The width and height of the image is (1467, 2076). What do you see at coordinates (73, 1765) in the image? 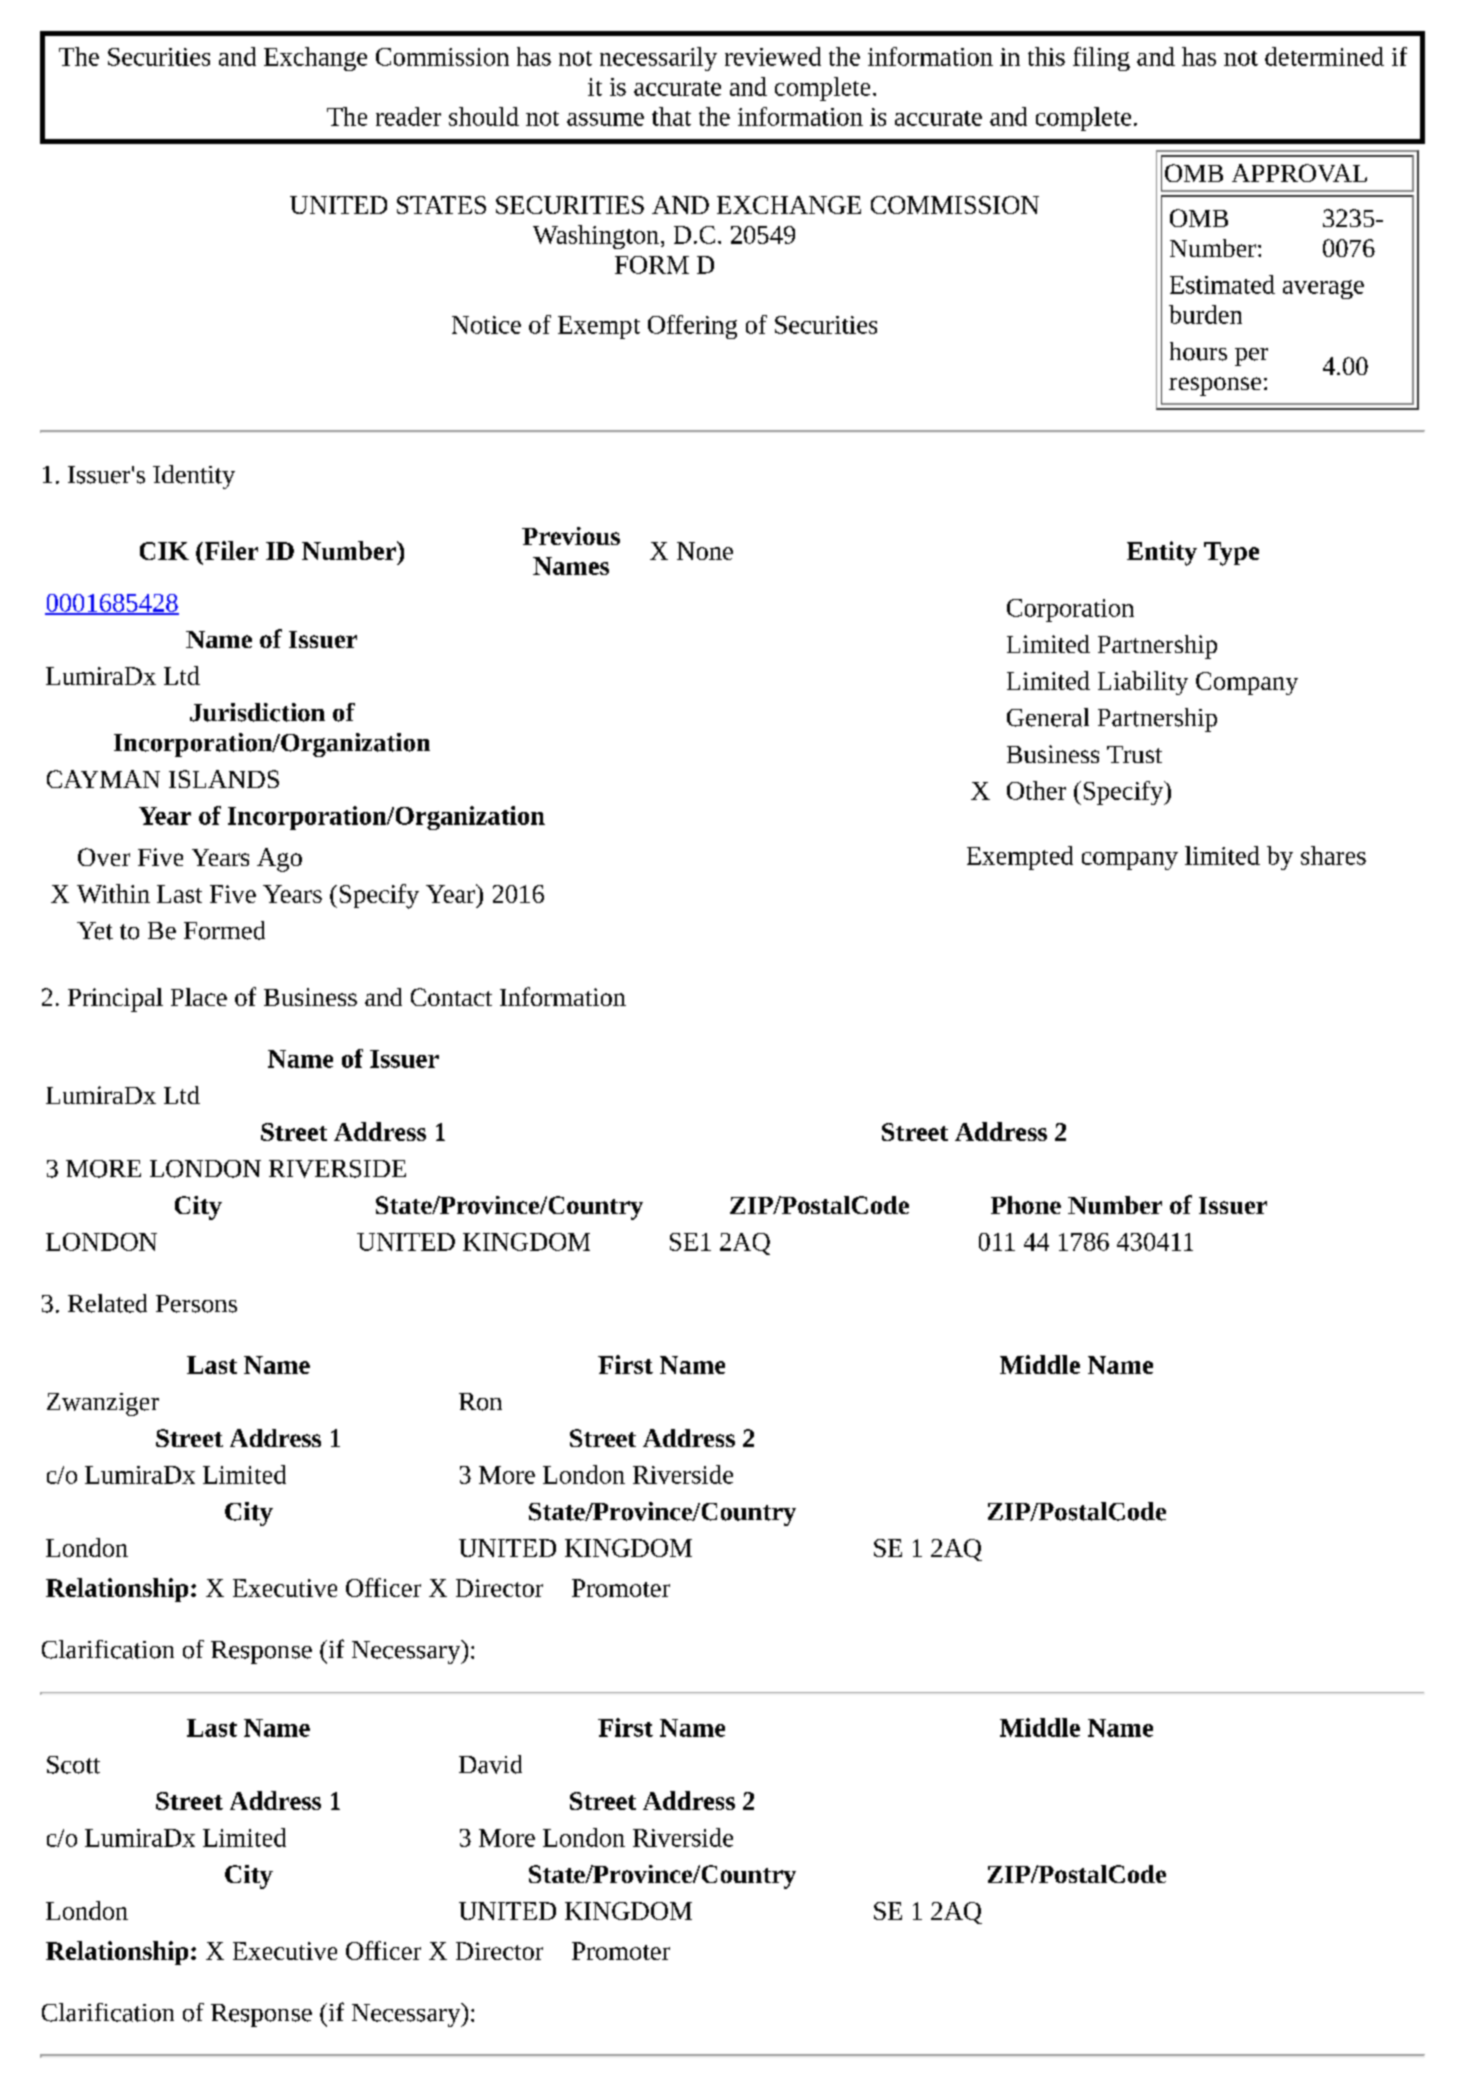
I see `Scott` at bounding box center [73, 1765].
